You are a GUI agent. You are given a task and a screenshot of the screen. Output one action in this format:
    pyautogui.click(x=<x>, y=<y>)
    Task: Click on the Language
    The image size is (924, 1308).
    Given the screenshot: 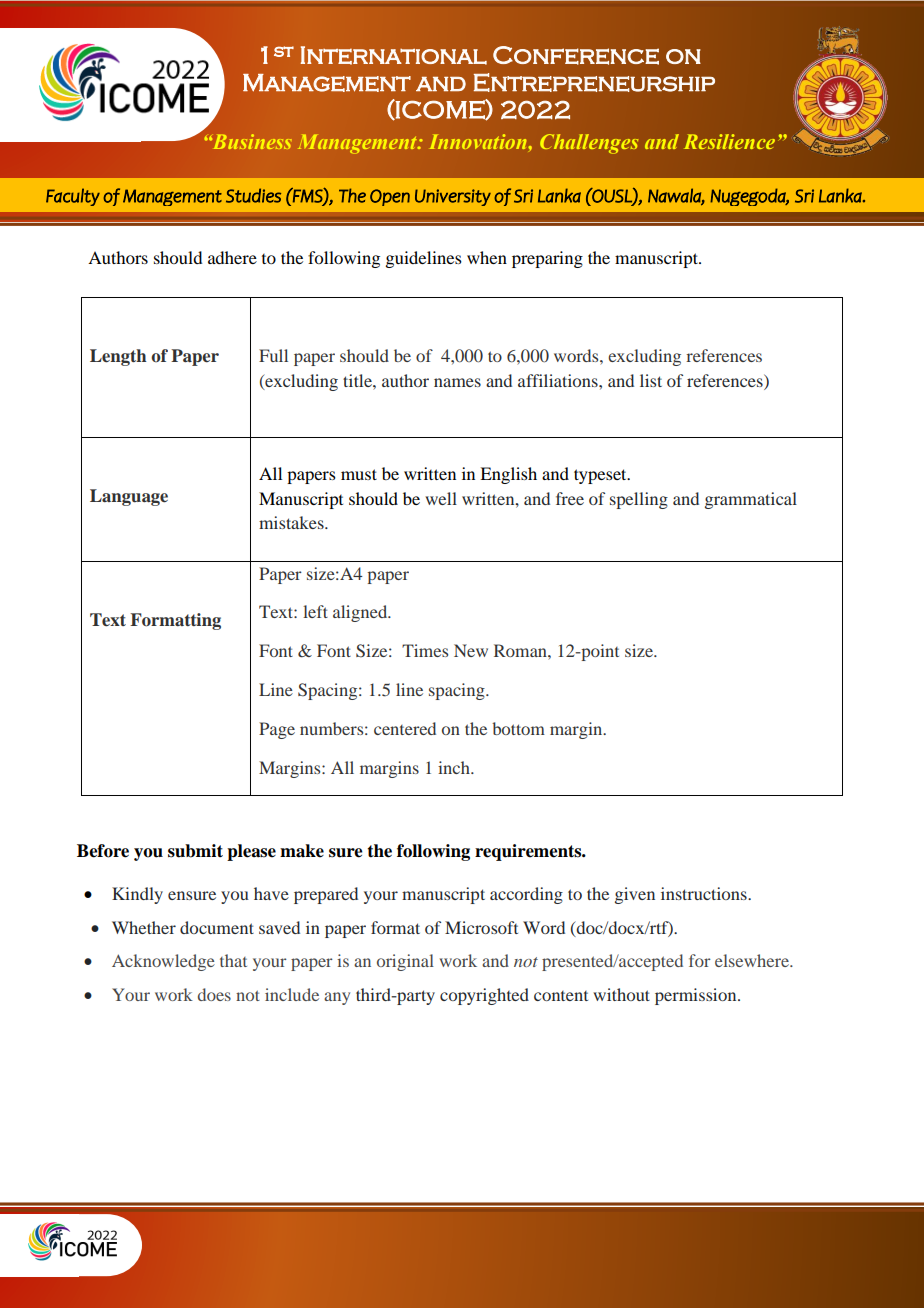 What is the action you would take?
    pyautogui.click(x=129, y=497)
